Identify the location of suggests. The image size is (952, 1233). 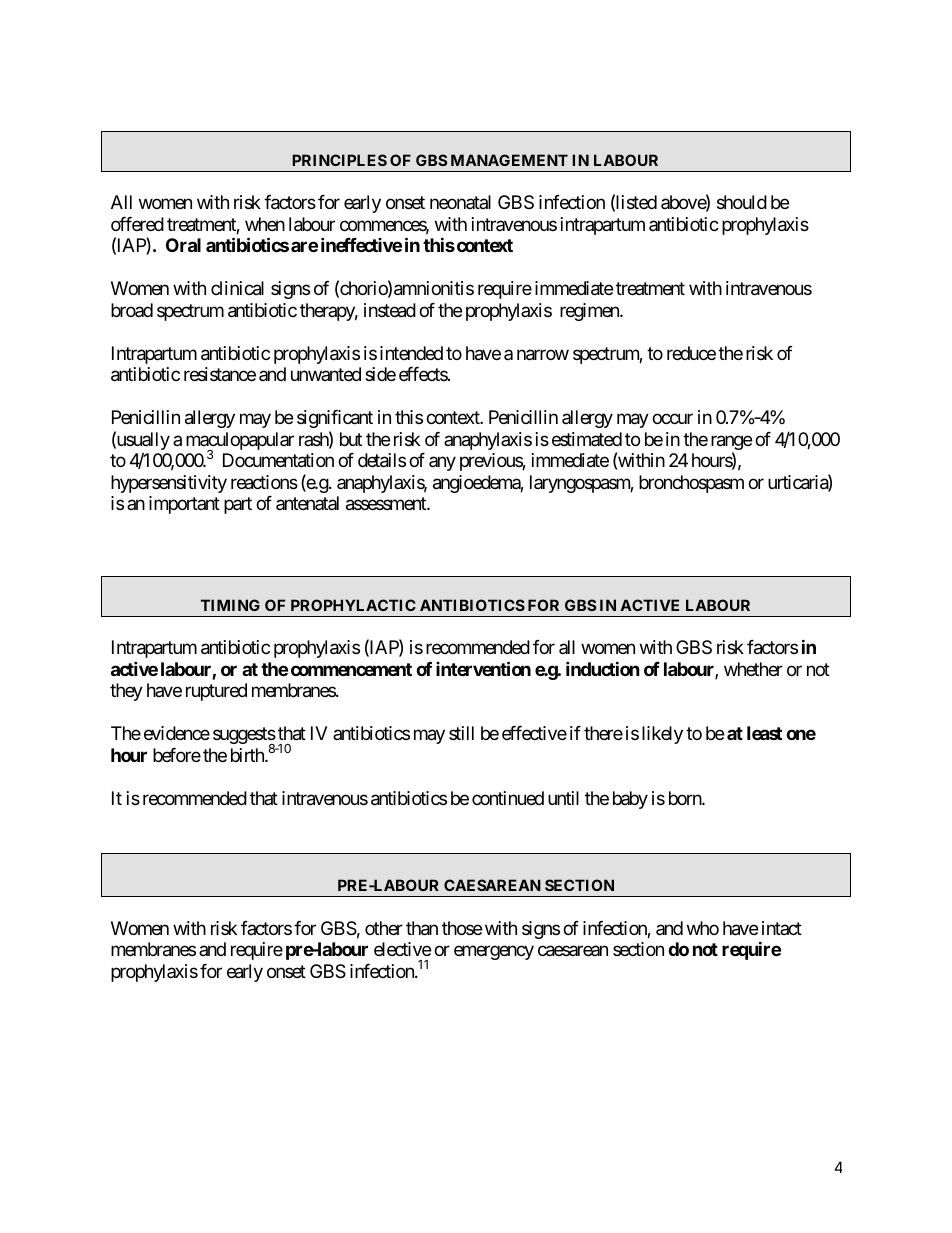
(244, 737).
